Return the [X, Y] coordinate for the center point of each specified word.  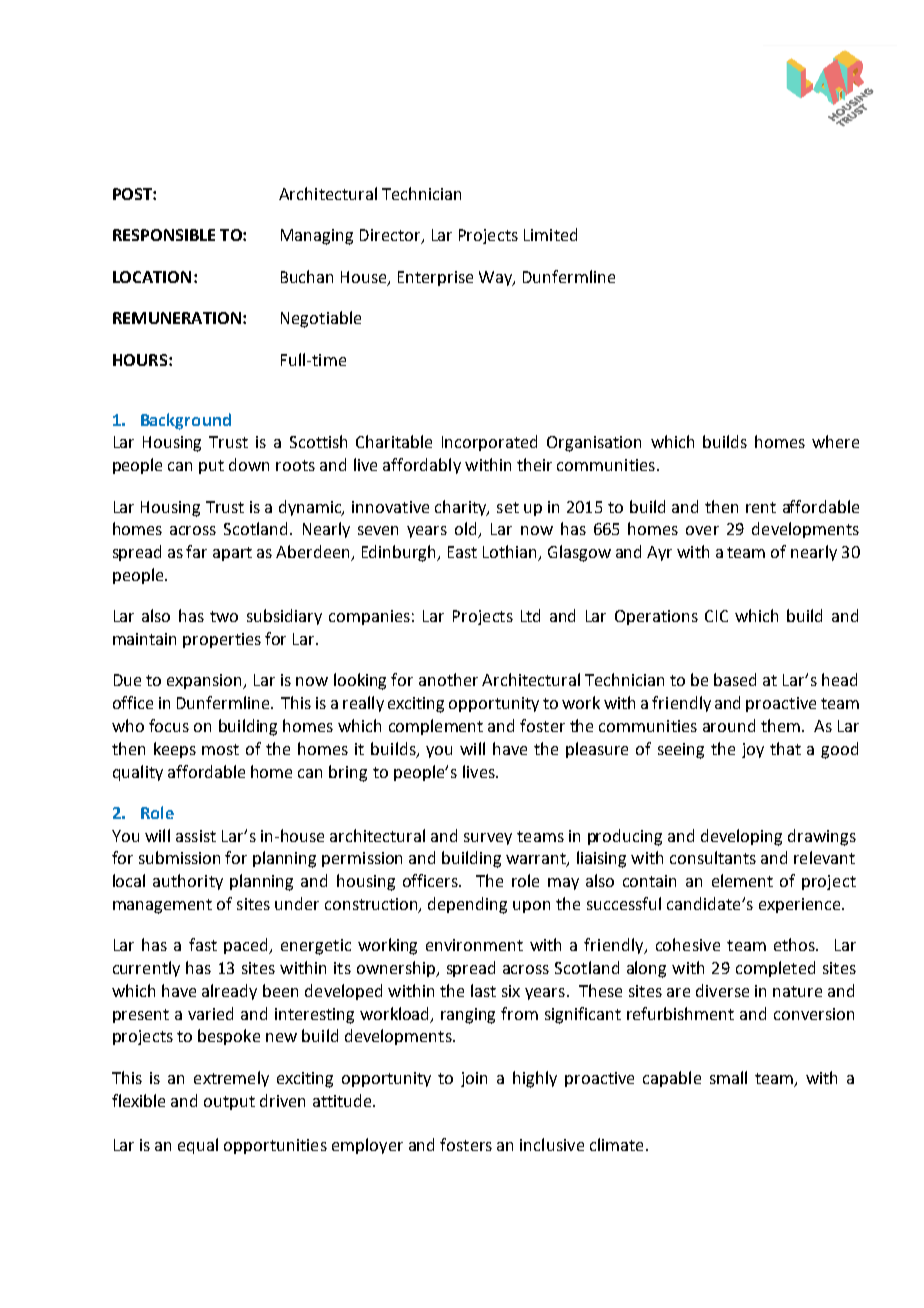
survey [488, 839]
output [229, 1103]
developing [741, 837]
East [462, 552]
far [196, 551]
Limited [550, 234]
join [474, 1079]
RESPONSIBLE [164, 235]
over [702, 530]
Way [497, 278]
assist [196, 836]
